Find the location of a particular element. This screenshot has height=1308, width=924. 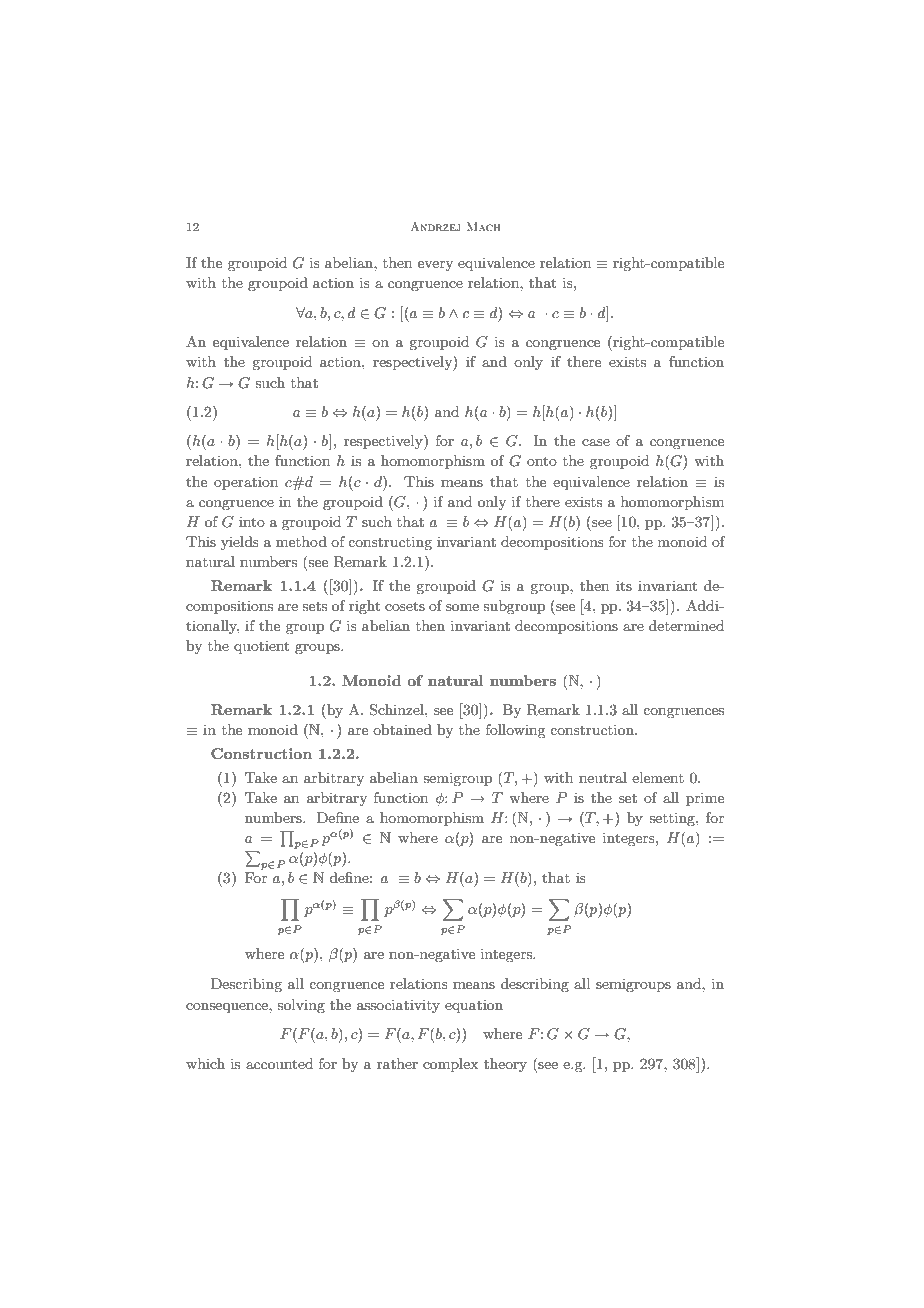

case is located at coordinates (596, 442).
